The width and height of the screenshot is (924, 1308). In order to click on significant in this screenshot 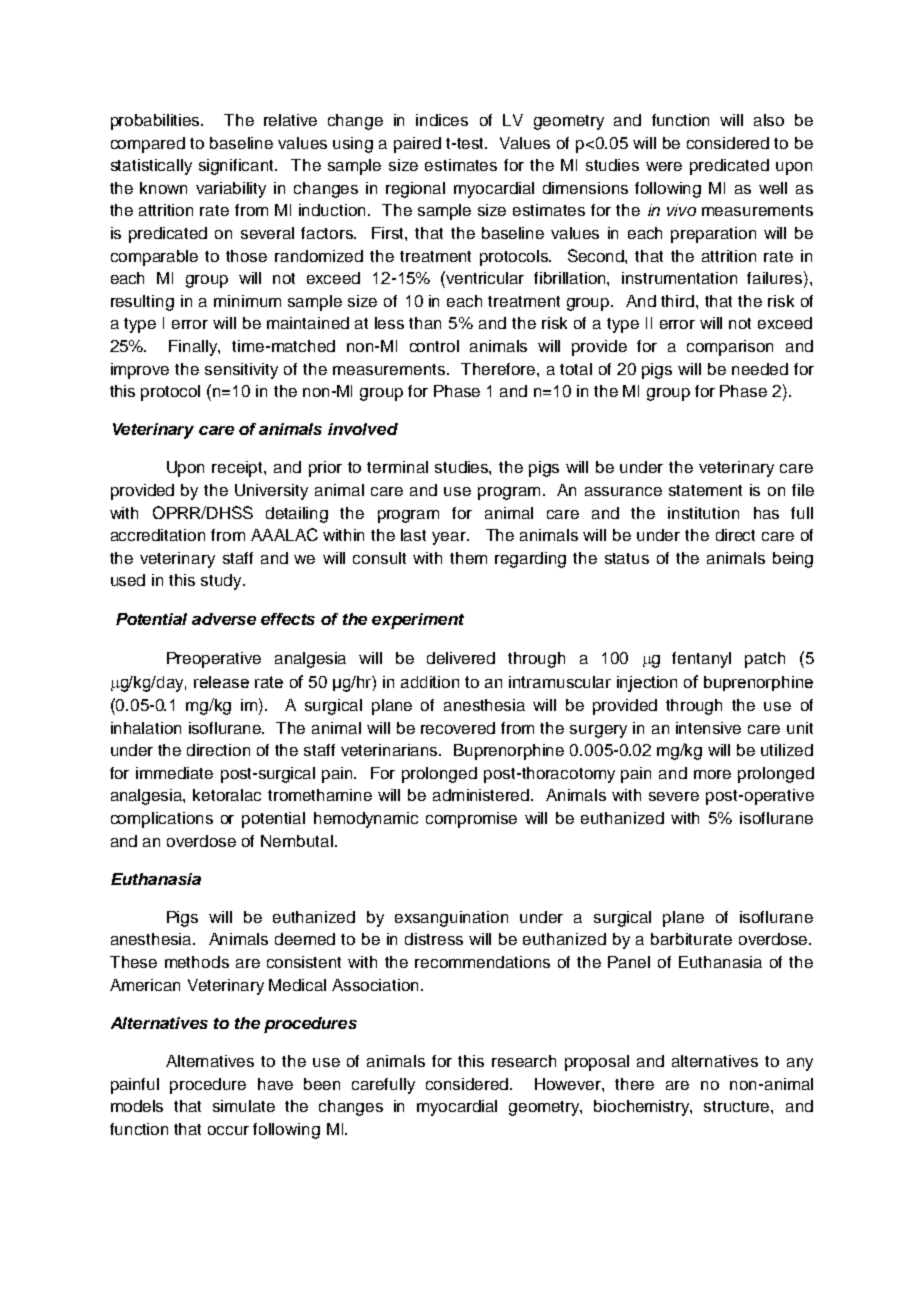, I will do `click(238, 167)`.
